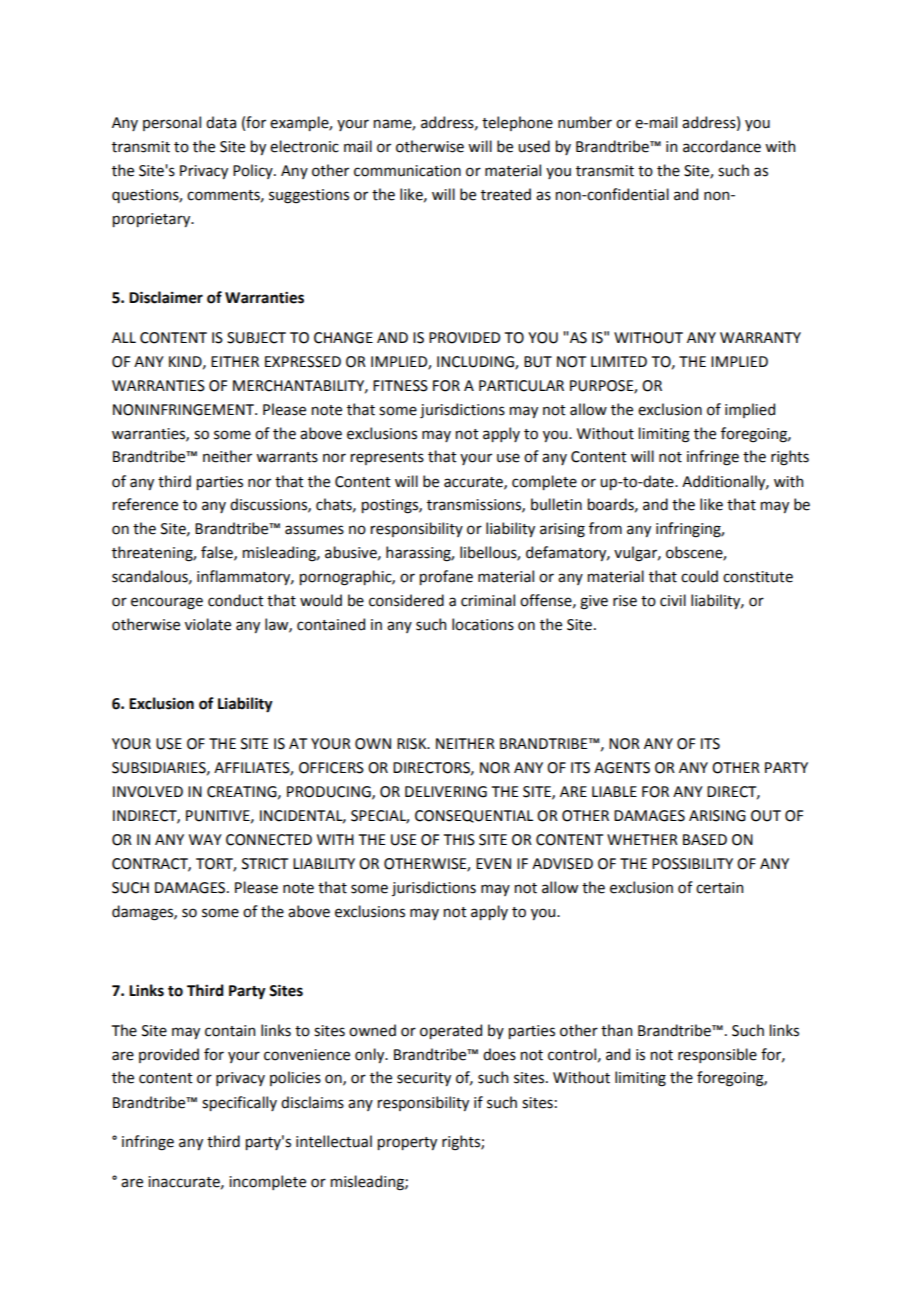 This screenshot has width=924, height=1308. What do you see at coordinates (205, 839) in the screenshot?
I see `WAY` at bounding box center [205, 839].
